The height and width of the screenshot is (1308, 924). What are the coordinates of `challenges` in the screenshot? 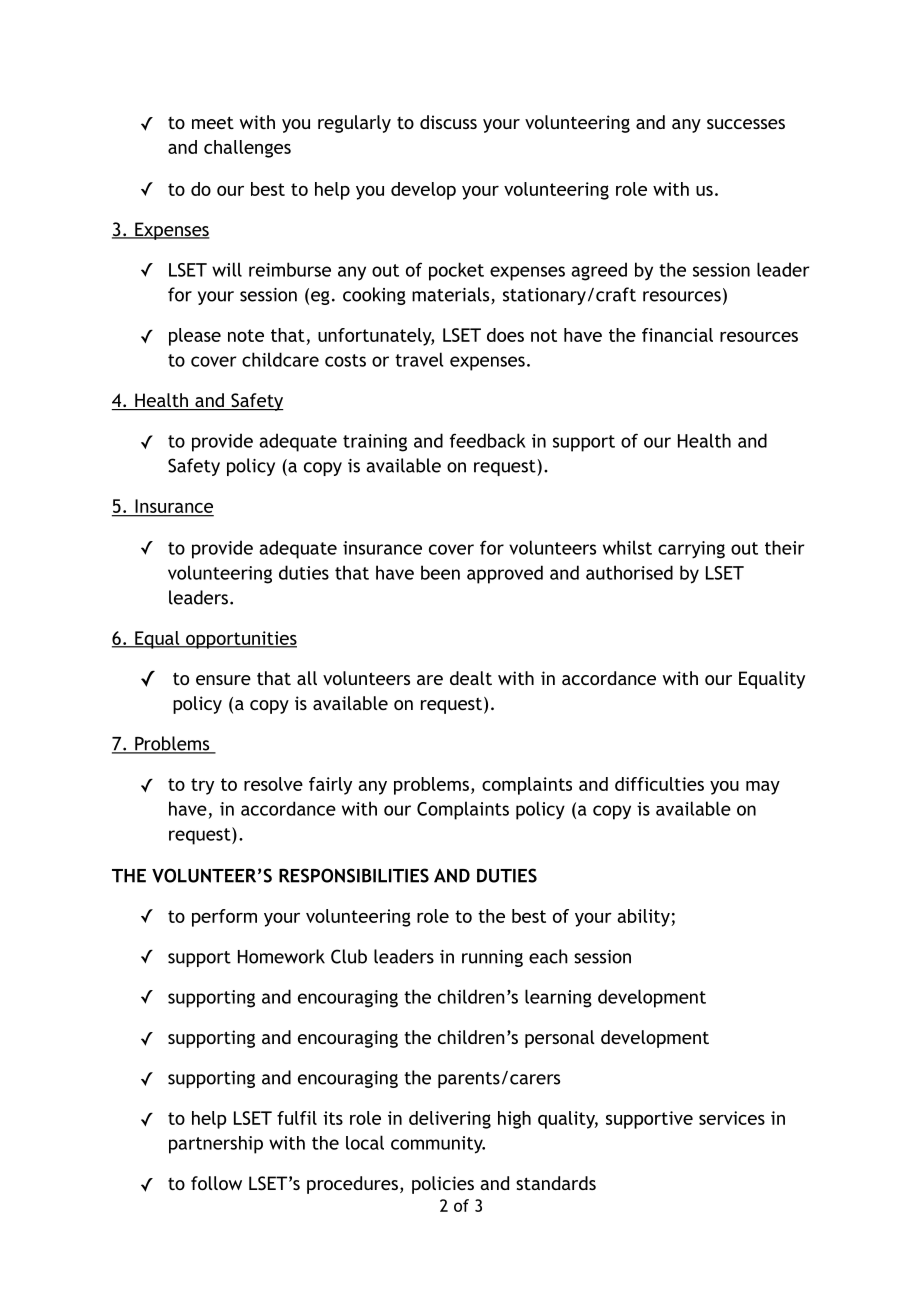 It's located at (247, 149).
